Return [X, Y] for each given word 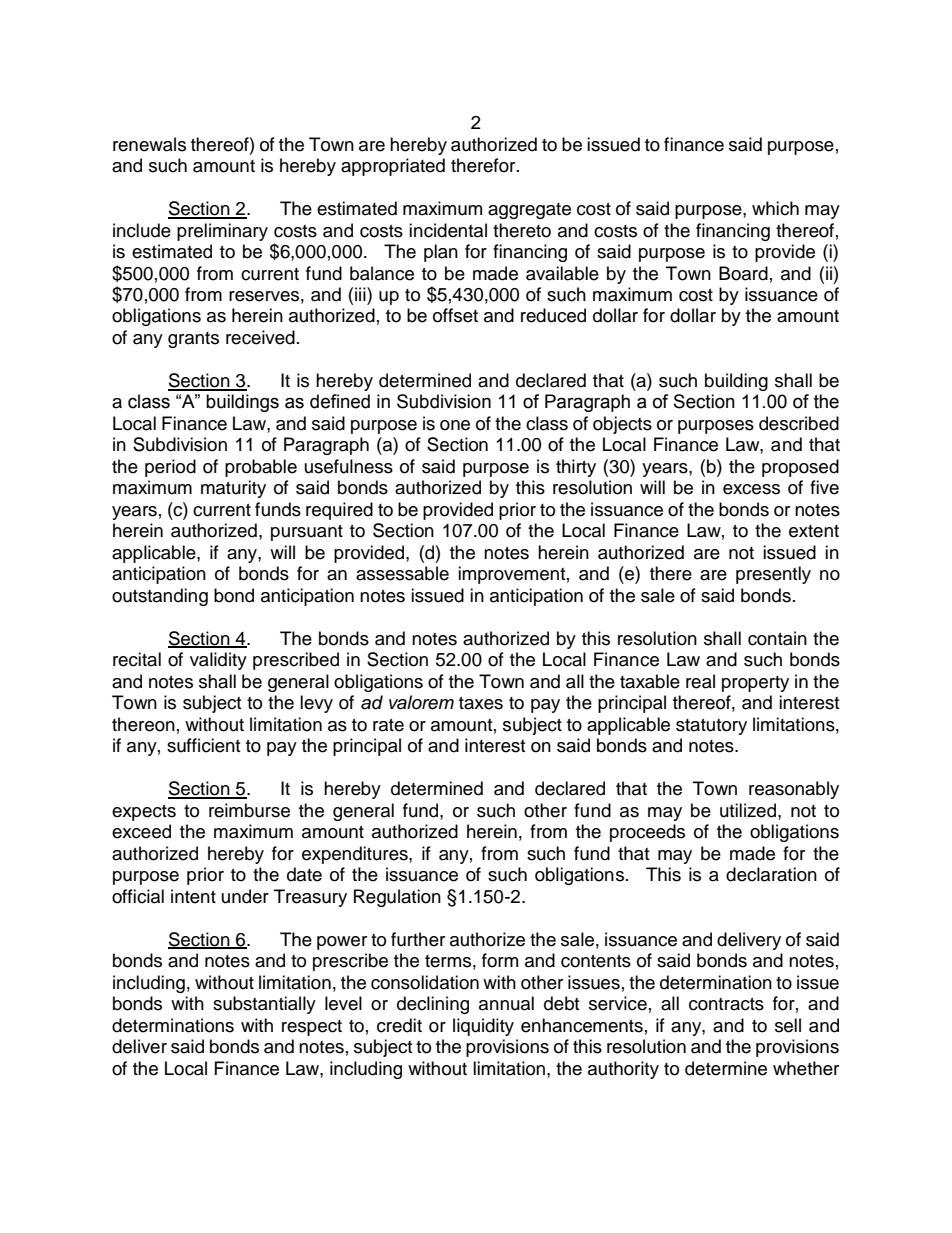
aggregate [529, 211]
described [799, 423]
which [775, 208]
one [455, 425]
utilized [749, 810]
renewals [149, 144]
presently [773, 575]
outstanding [160, 597]
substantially [264, 1005]
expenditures [356, 855]
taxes [481, 703]
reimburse [249, 810]
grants [193, 340]
